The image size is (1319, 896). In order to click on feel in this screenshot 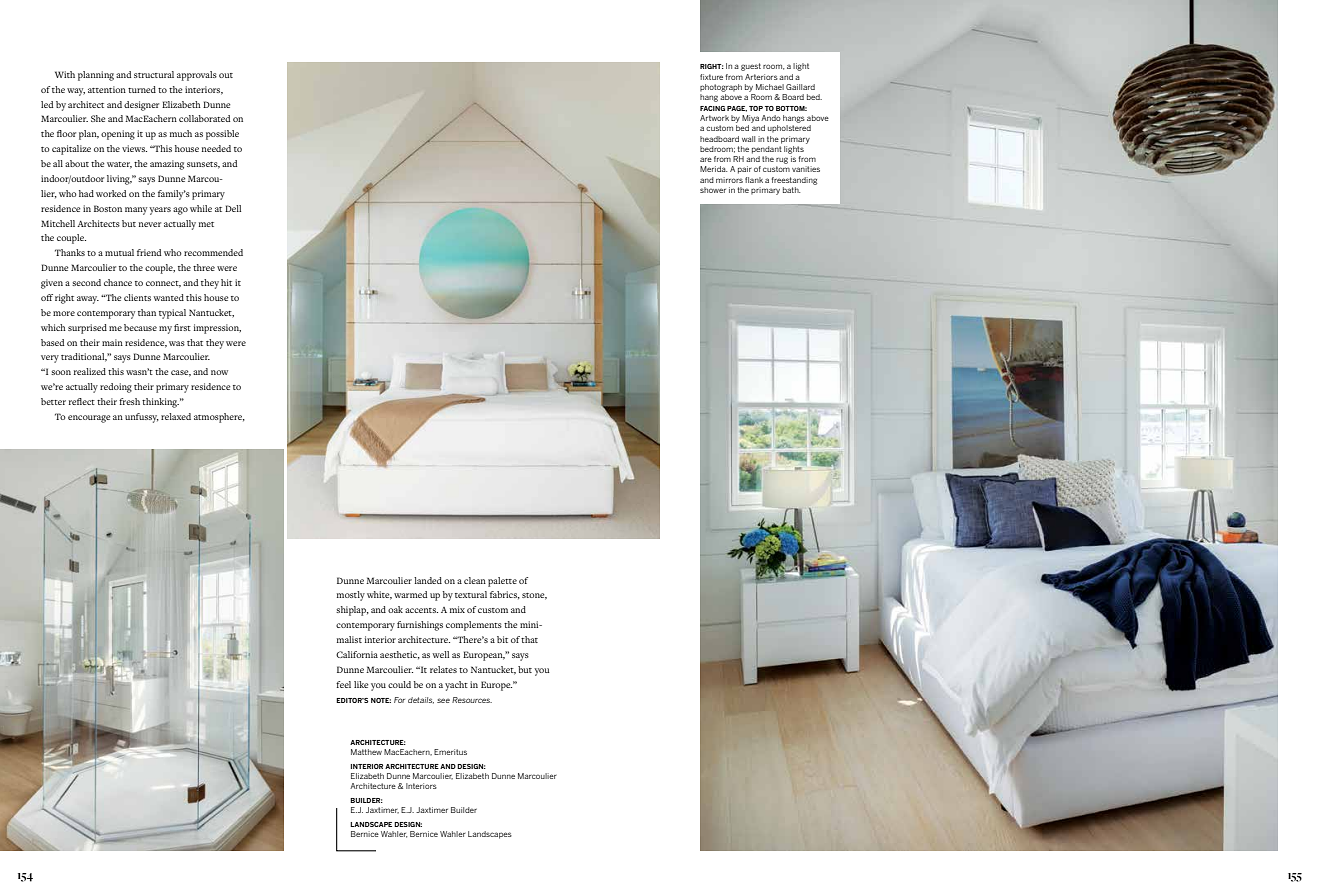, I will do `click(343, 684)`.
